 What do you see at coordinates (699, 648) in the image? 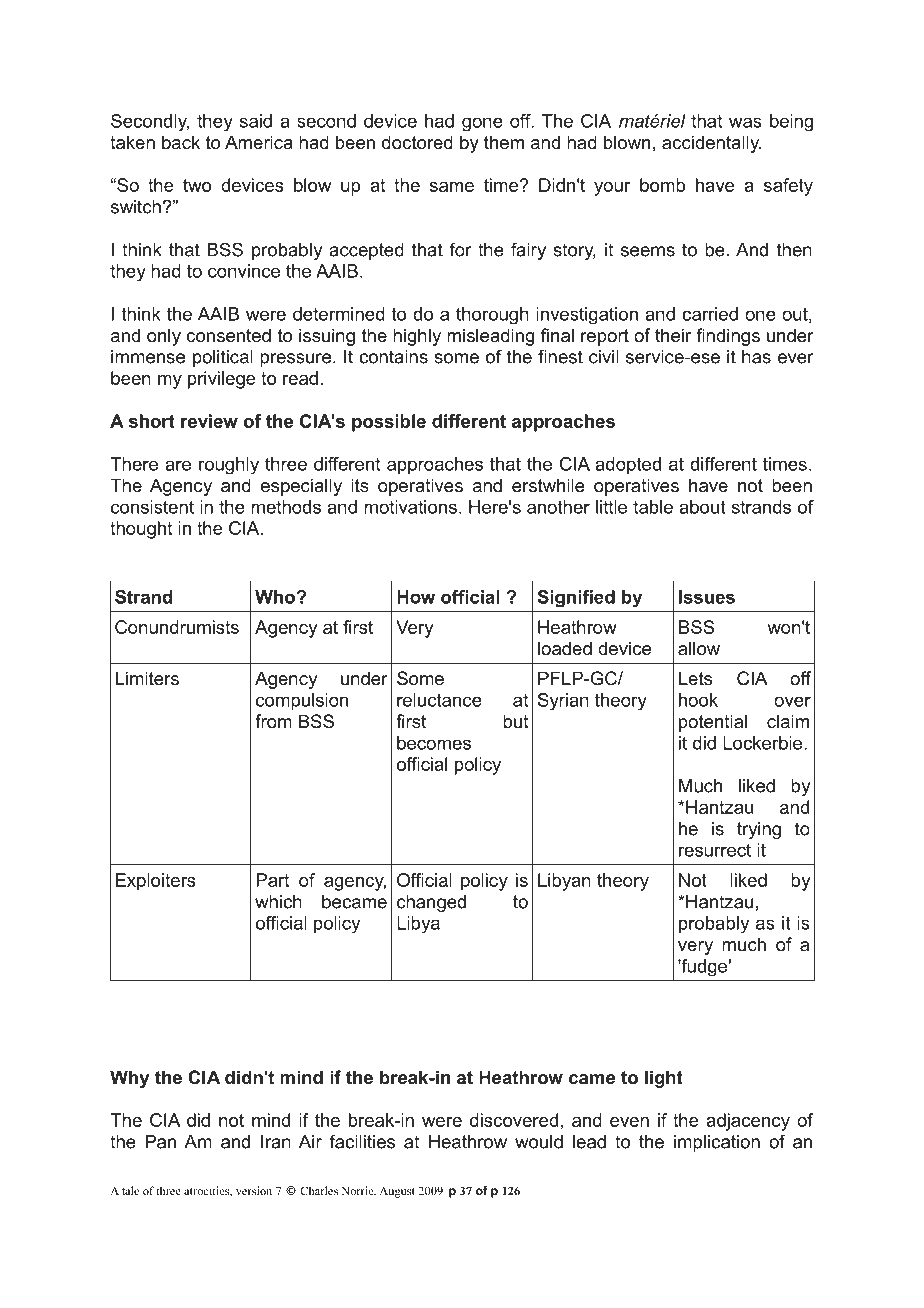
I see `allow` at bounding box center [699, 648].
